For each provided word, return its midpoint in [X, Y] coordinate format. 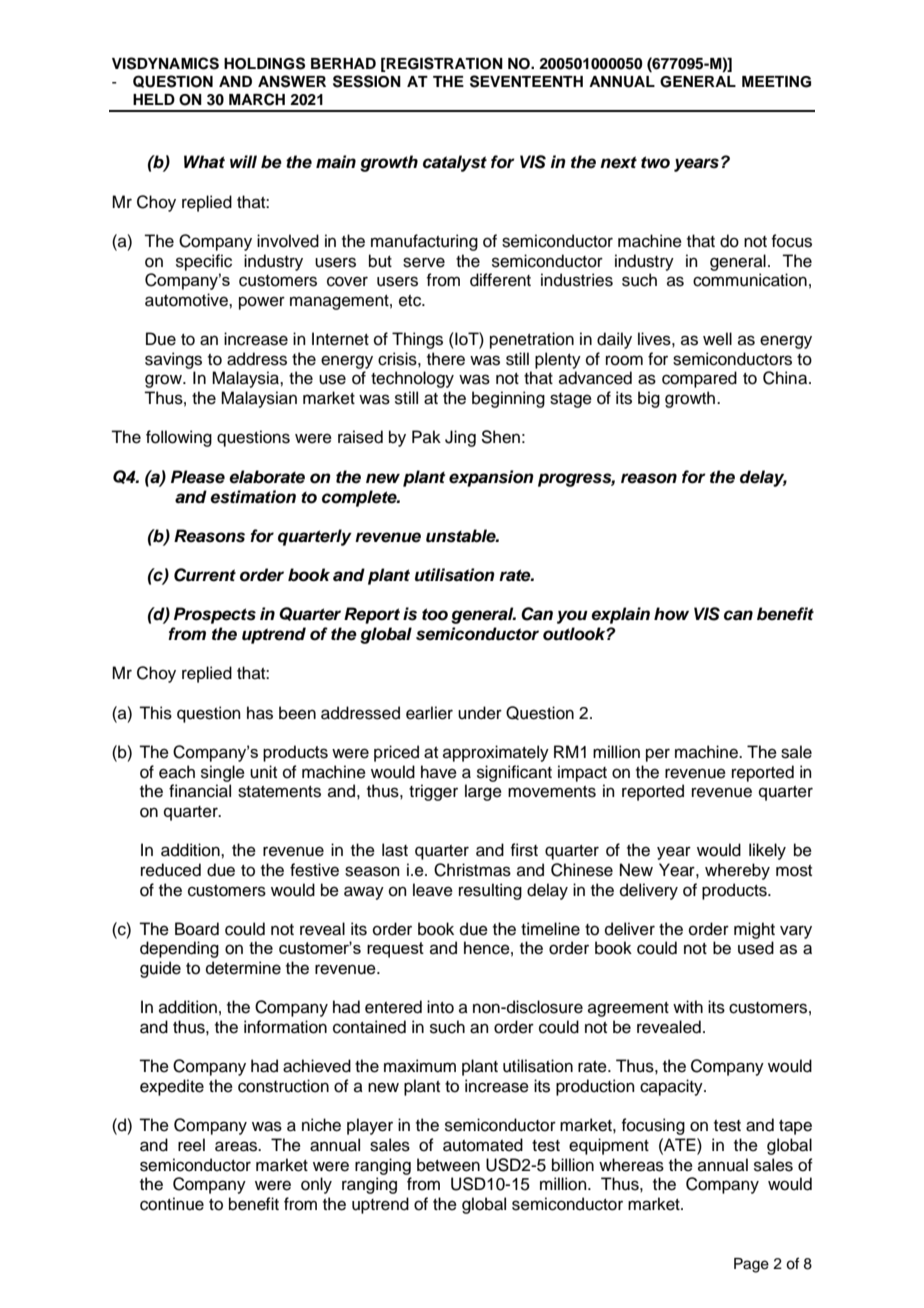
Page [751, 1265]
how [671, 614]
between [448, 1165]
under [480, 713]
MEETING [776, 82]
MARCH [257, 99]
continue [172, 1204]
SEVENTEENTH [526, 81]
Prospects [215, 615]
